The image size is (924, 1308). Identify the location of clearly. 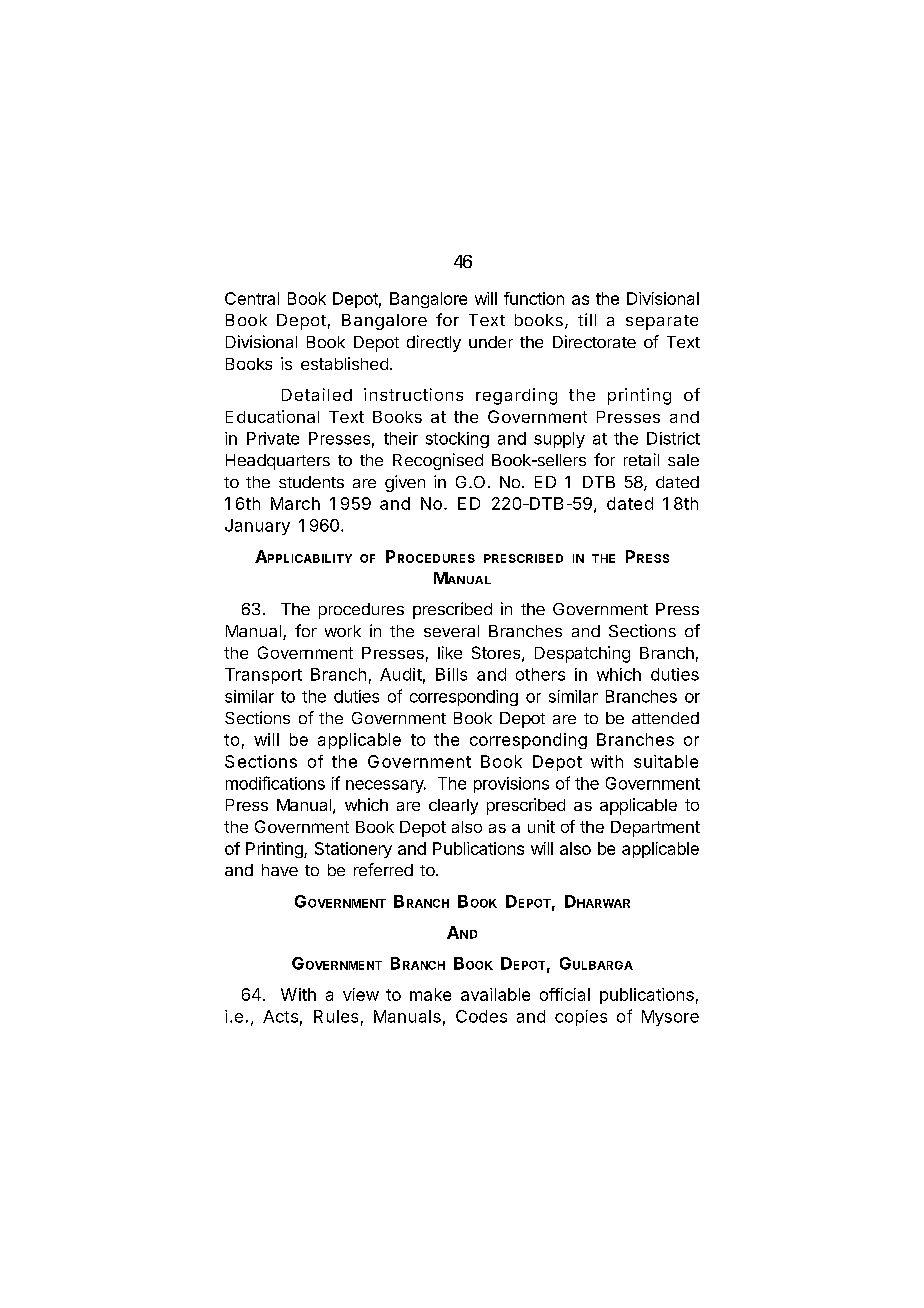
(453, 807).
